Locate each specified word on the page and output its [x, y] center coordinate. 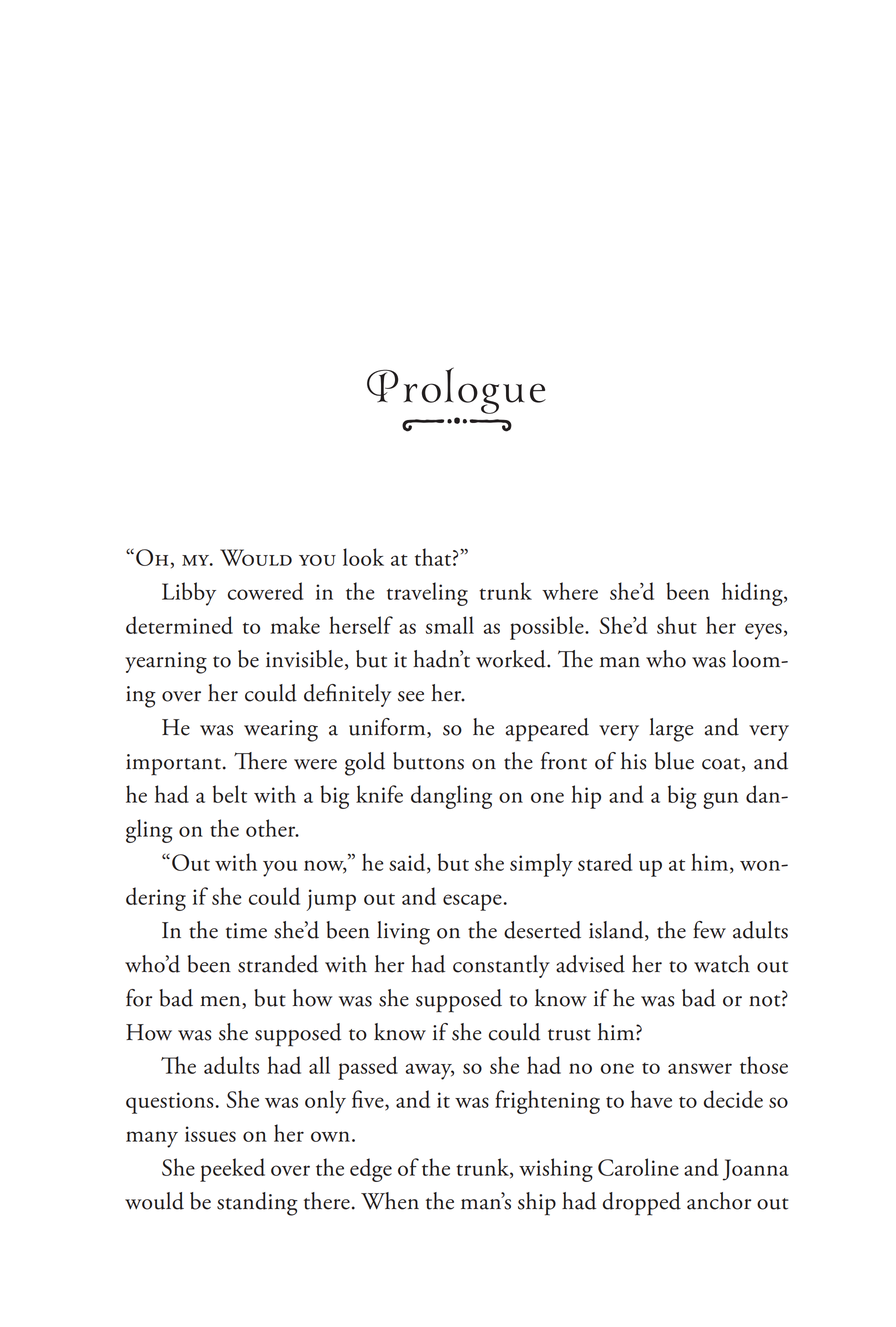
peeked [232, 1170]
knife [379, 794]
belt [230, 794]
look [363, 557]
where [570, 591]
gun [720, 800]
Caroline [638, 1167]
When [390, 1201]
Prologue [456, 390]
